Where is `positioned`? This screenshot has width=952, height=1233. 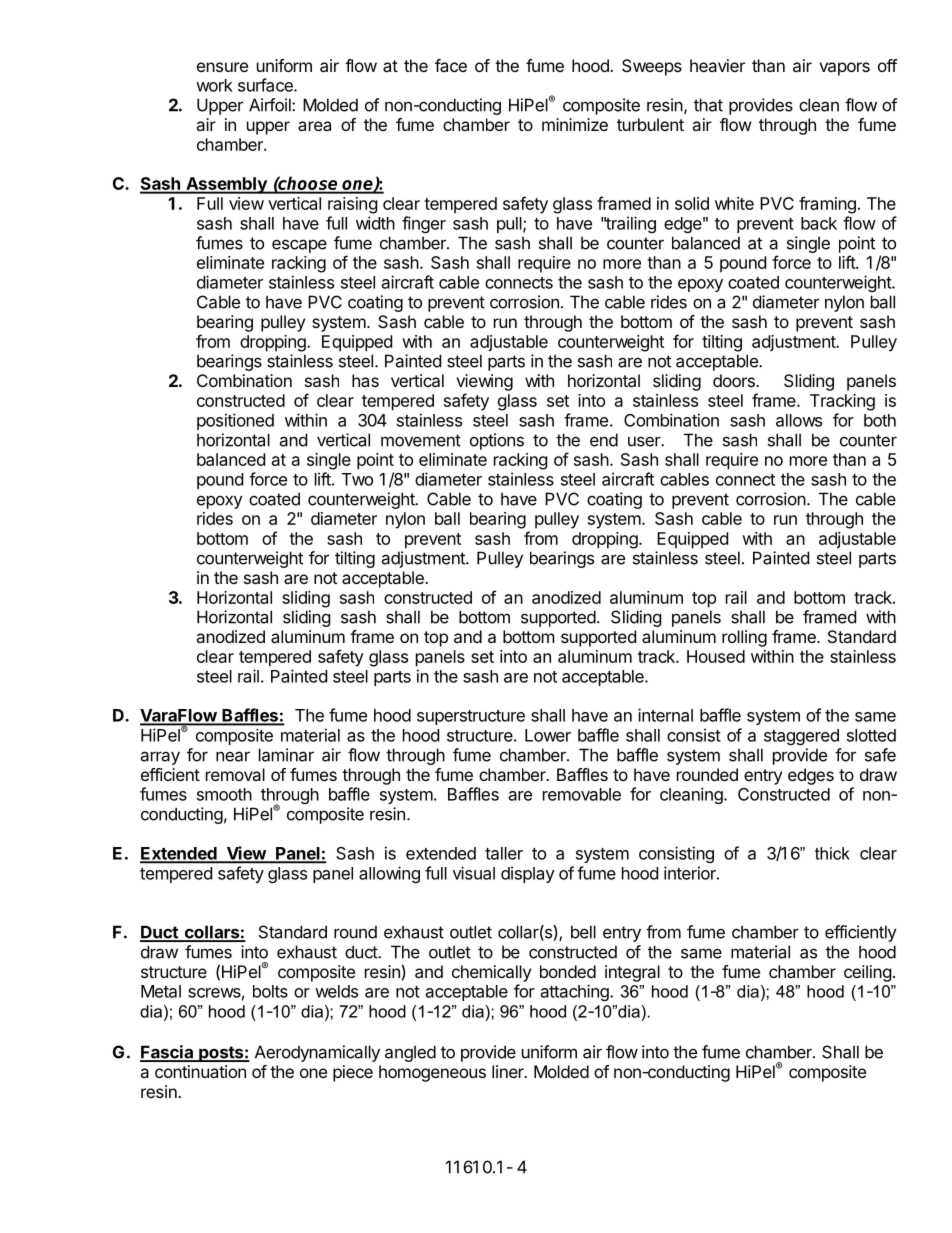
positioned is located at coordinates (235, 421).
